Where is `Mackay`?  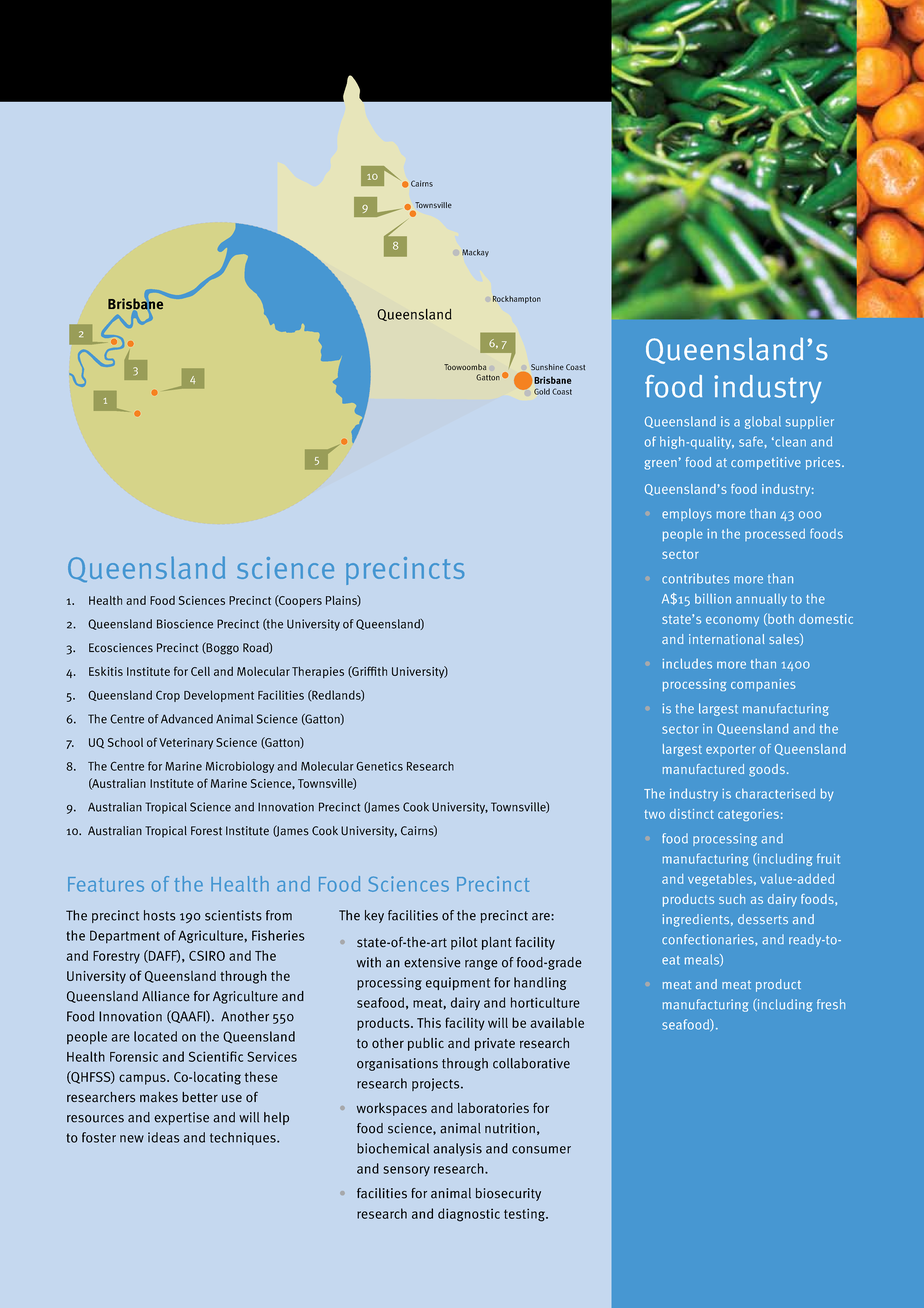
Mackay is located at coordinates (475, 253).
